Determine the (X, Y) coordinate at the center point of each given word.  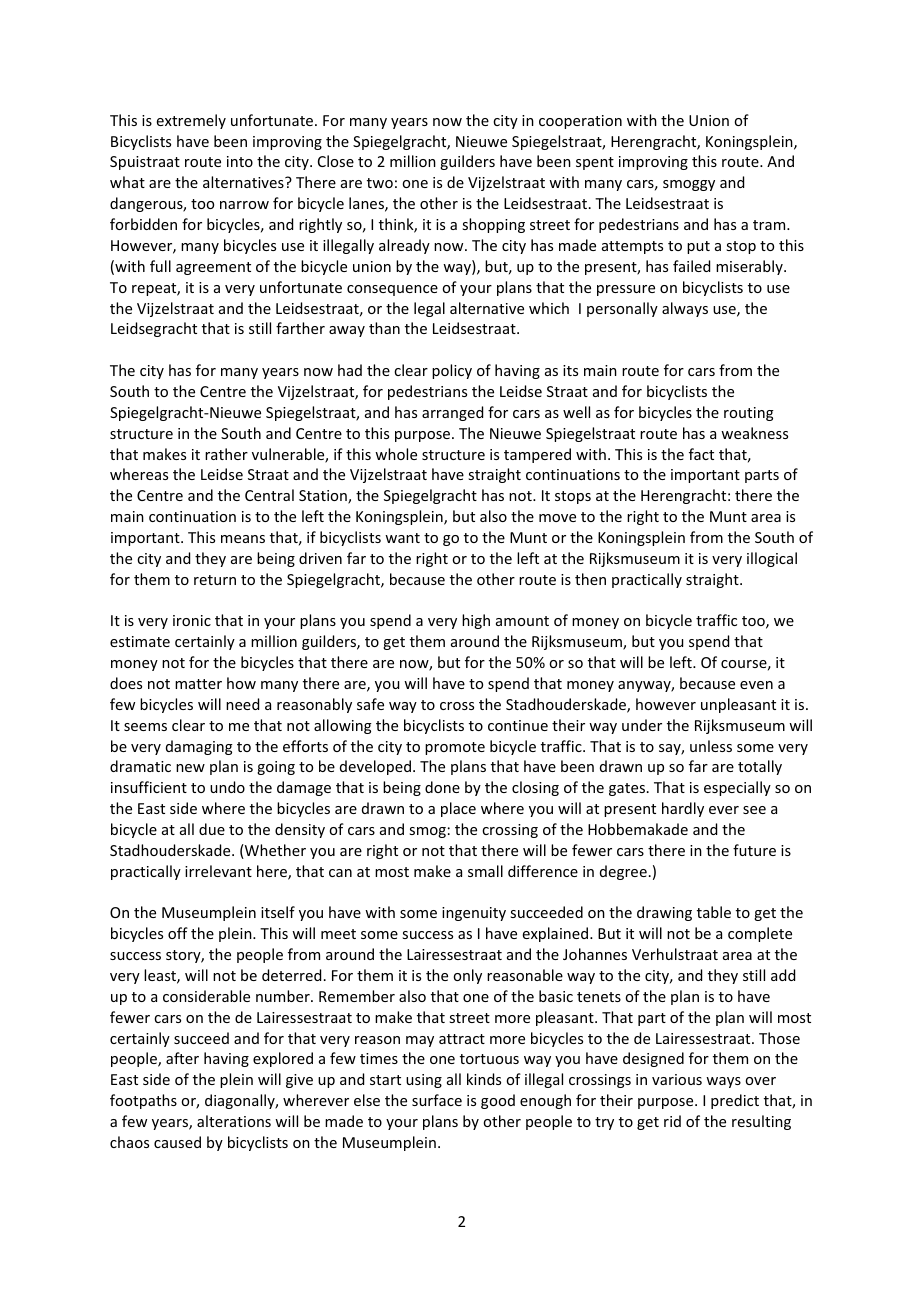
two (380, 183)
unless (711, 746)
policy (452, 371)
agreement (213, 268)
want (402, 538)
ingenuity (474, 914)
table (714, 912)
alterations (234, 1121)
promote (455, 748)
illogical (772, 559)
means (243, 539)
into (240, 161)
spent (595, 163)
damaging (199, 747)
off (178, 933)
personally (622, 309)
